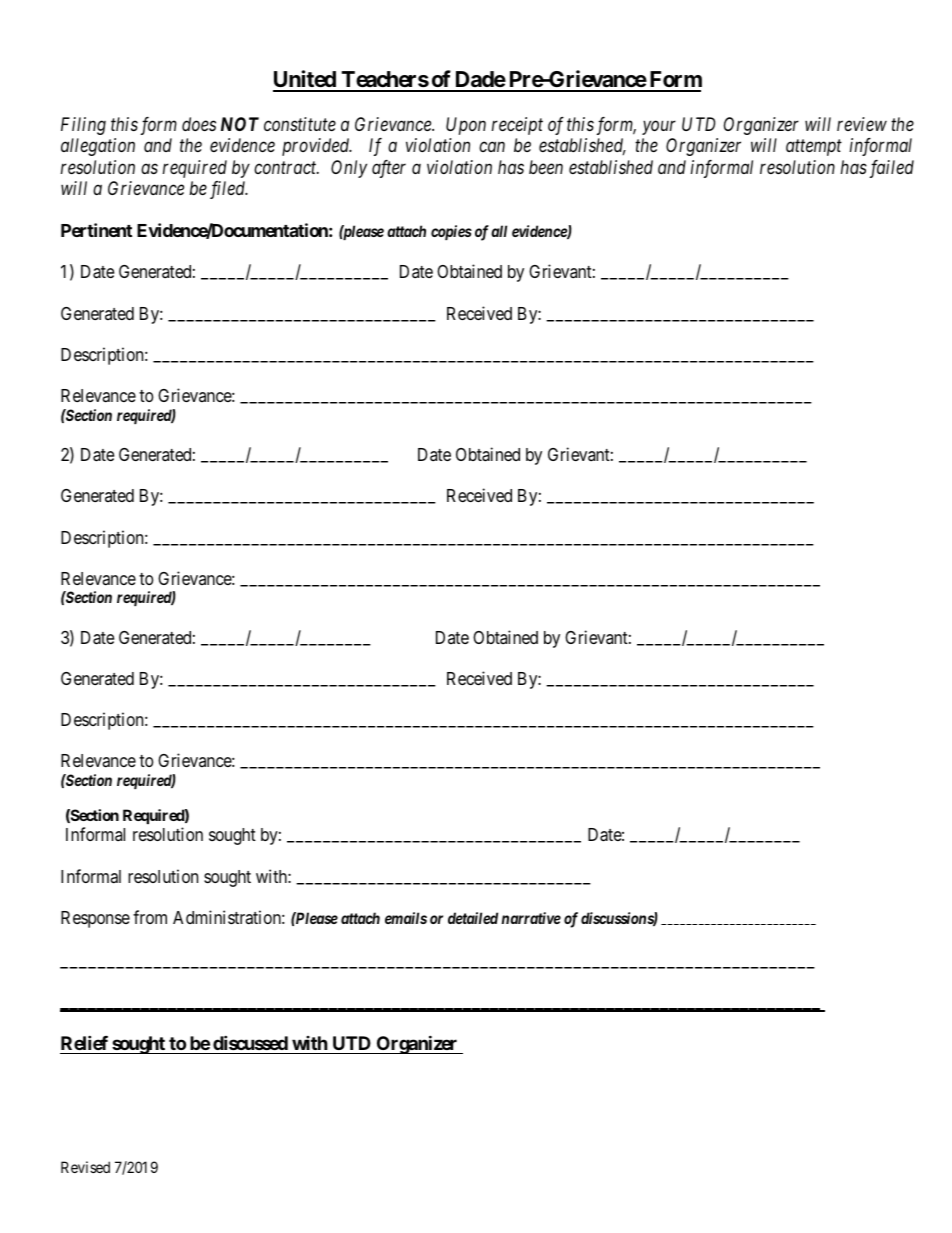  What do you see at coordinates (406, 918) in the document?
I see `emails` at bounding box center [406, 918].
